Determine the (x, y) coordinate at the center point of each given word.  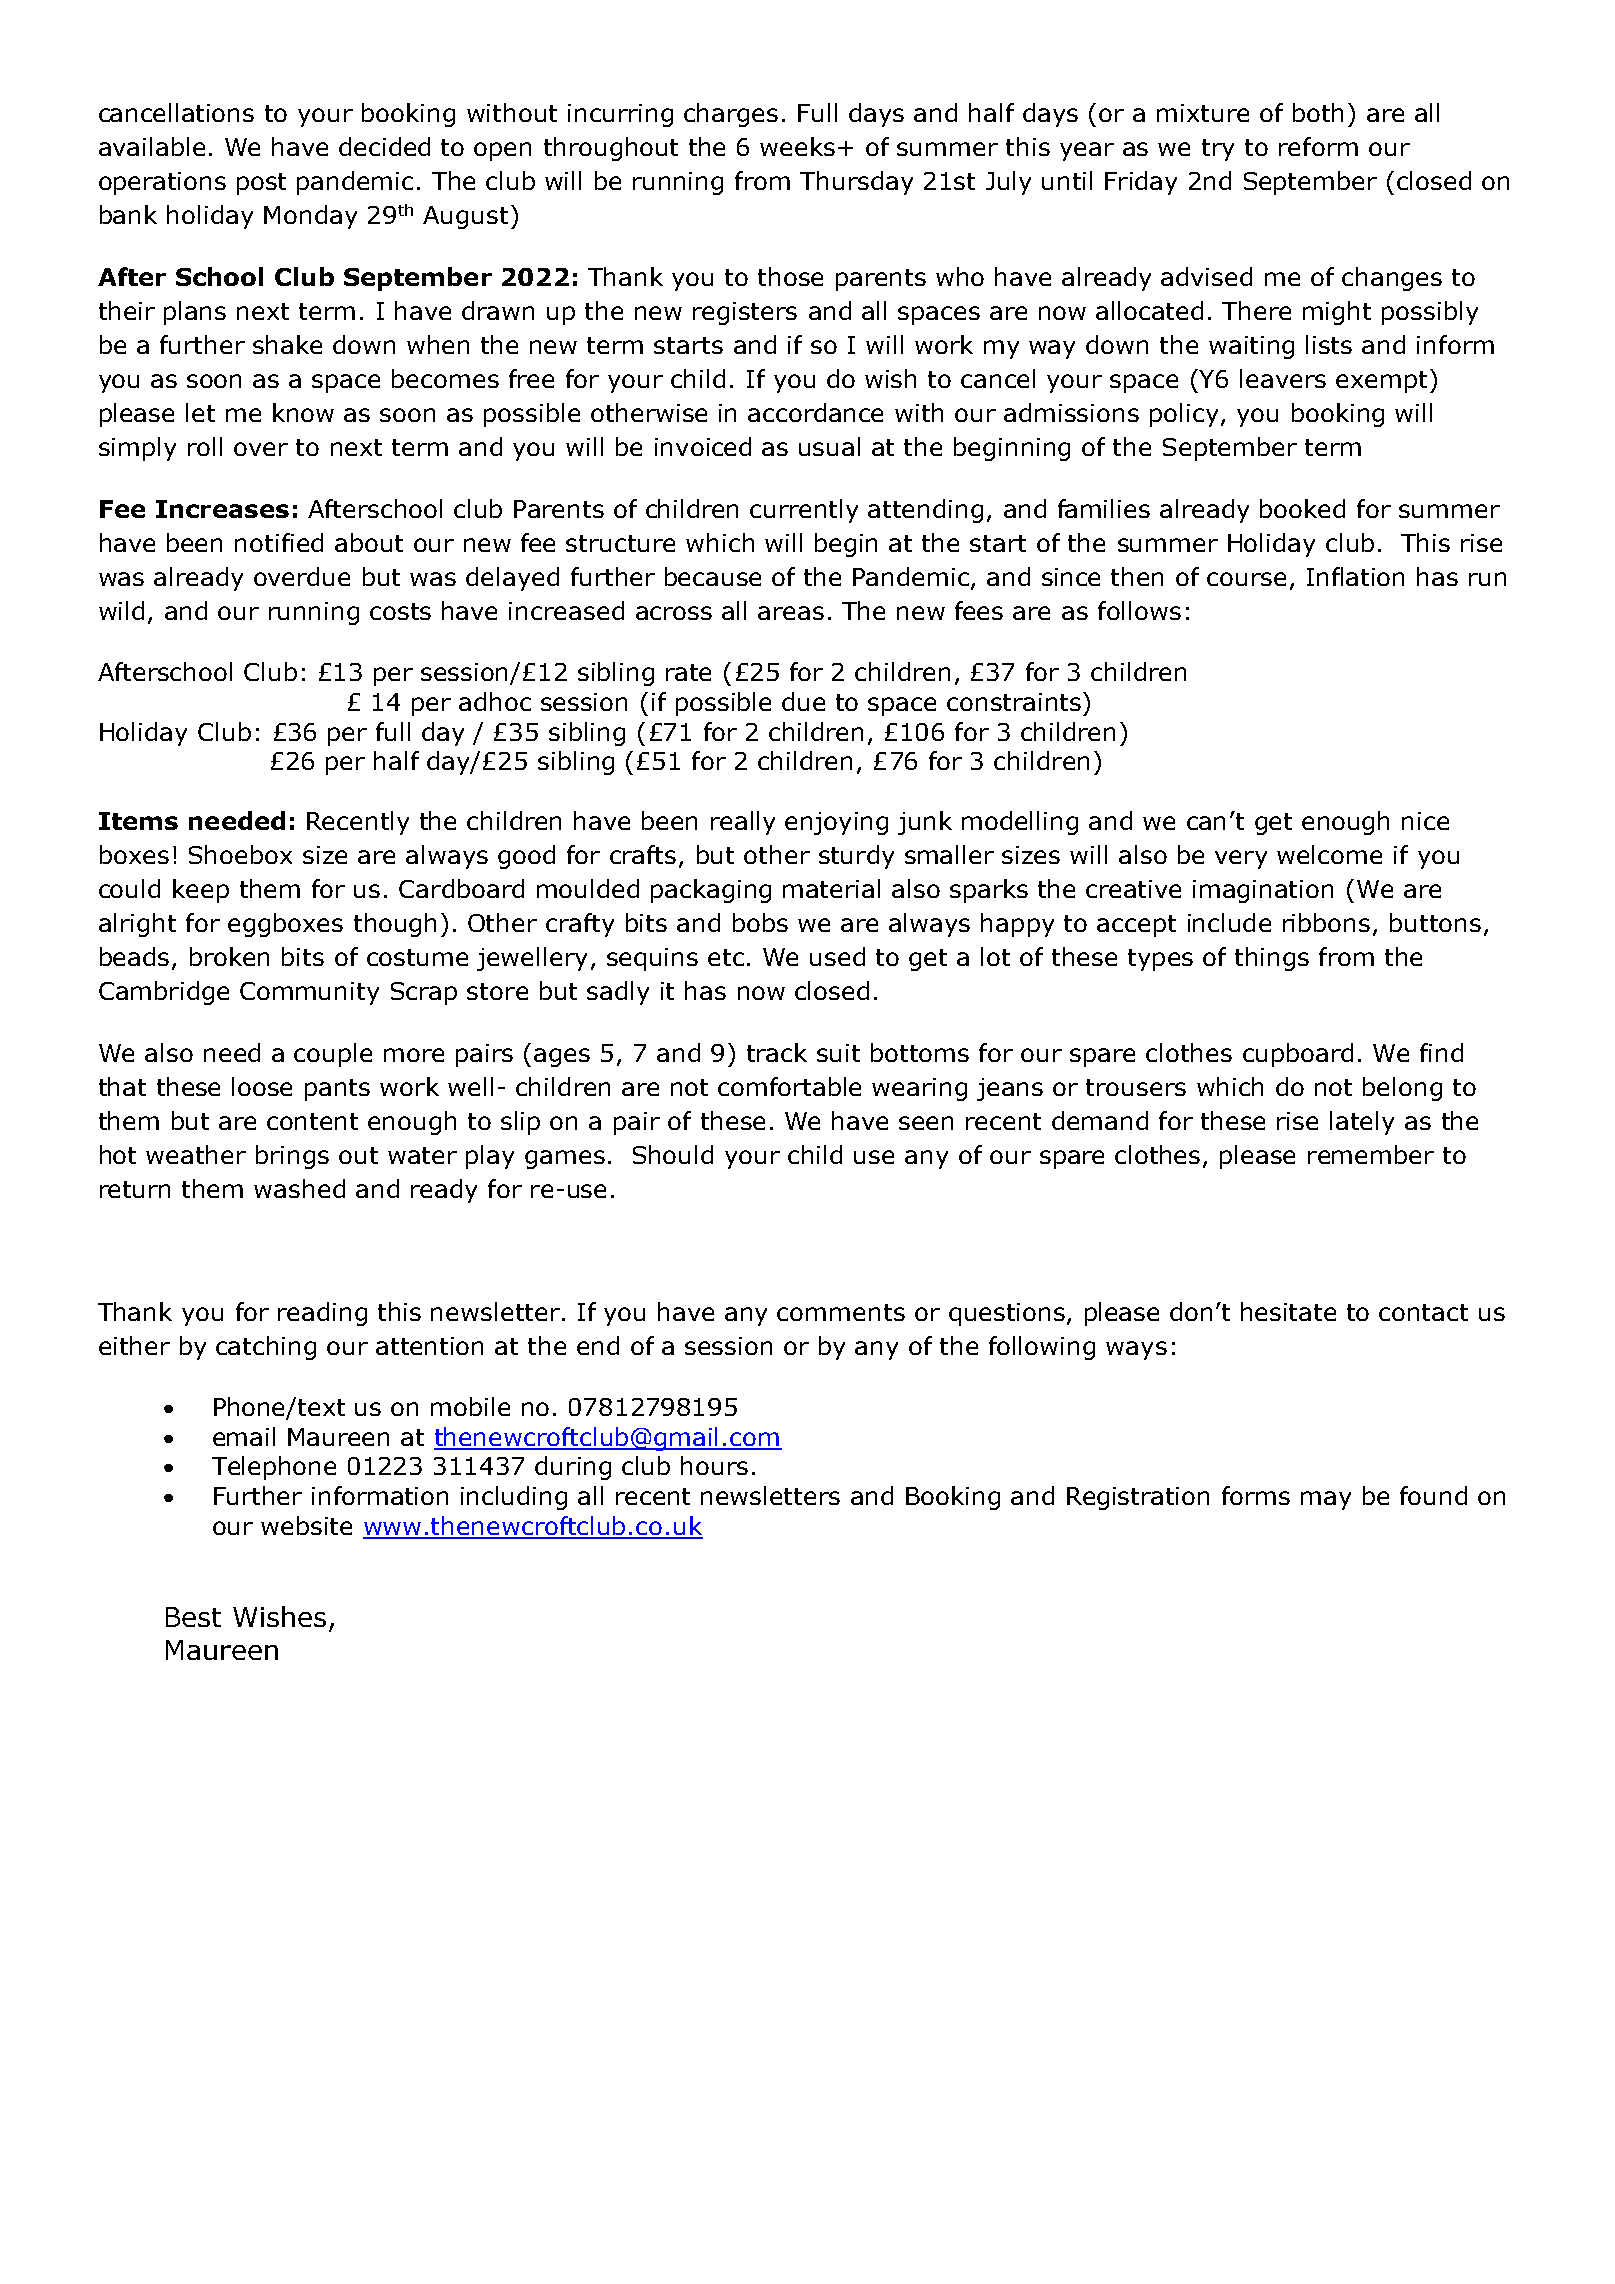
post (261, 184)
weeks (797, 146)
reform (1318, 146)
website (306, 1525)
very (1241, 859)
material (831, 888)
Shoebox (240, 854)
